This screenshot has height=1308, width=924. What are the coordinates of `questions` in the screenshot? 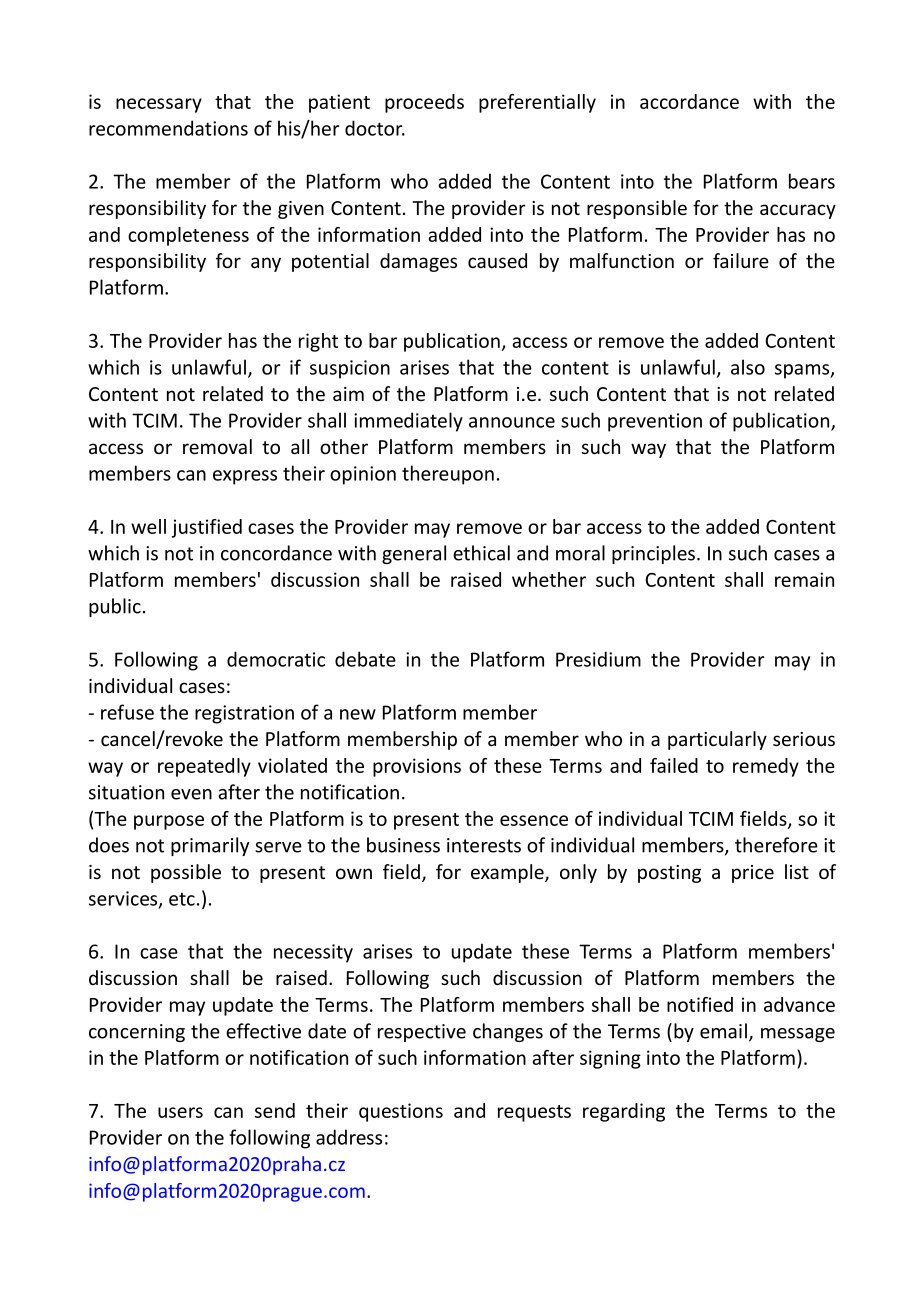 It's located at (401, 1112).
